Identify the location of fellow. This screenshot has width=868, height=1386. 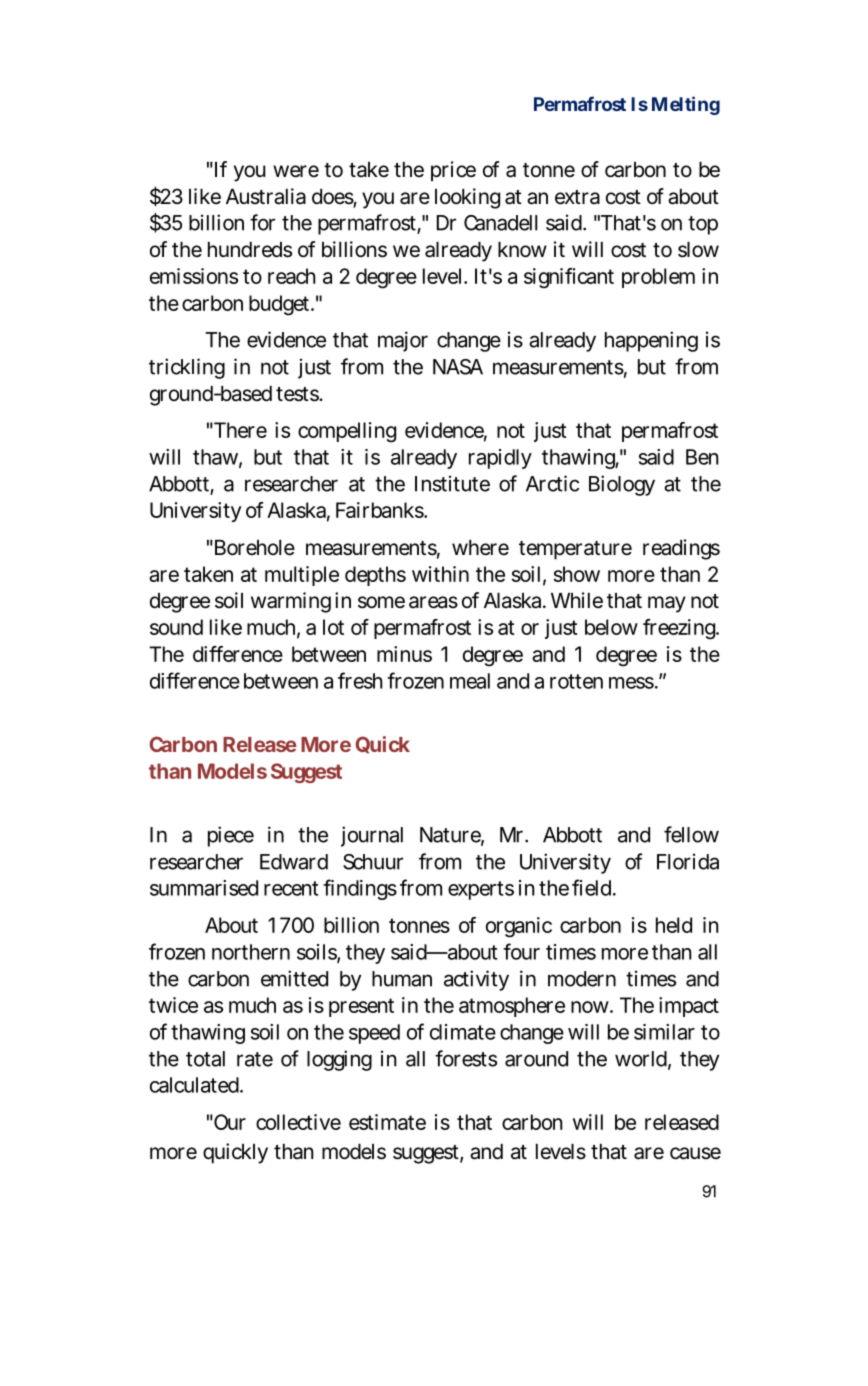
(691, 834).
